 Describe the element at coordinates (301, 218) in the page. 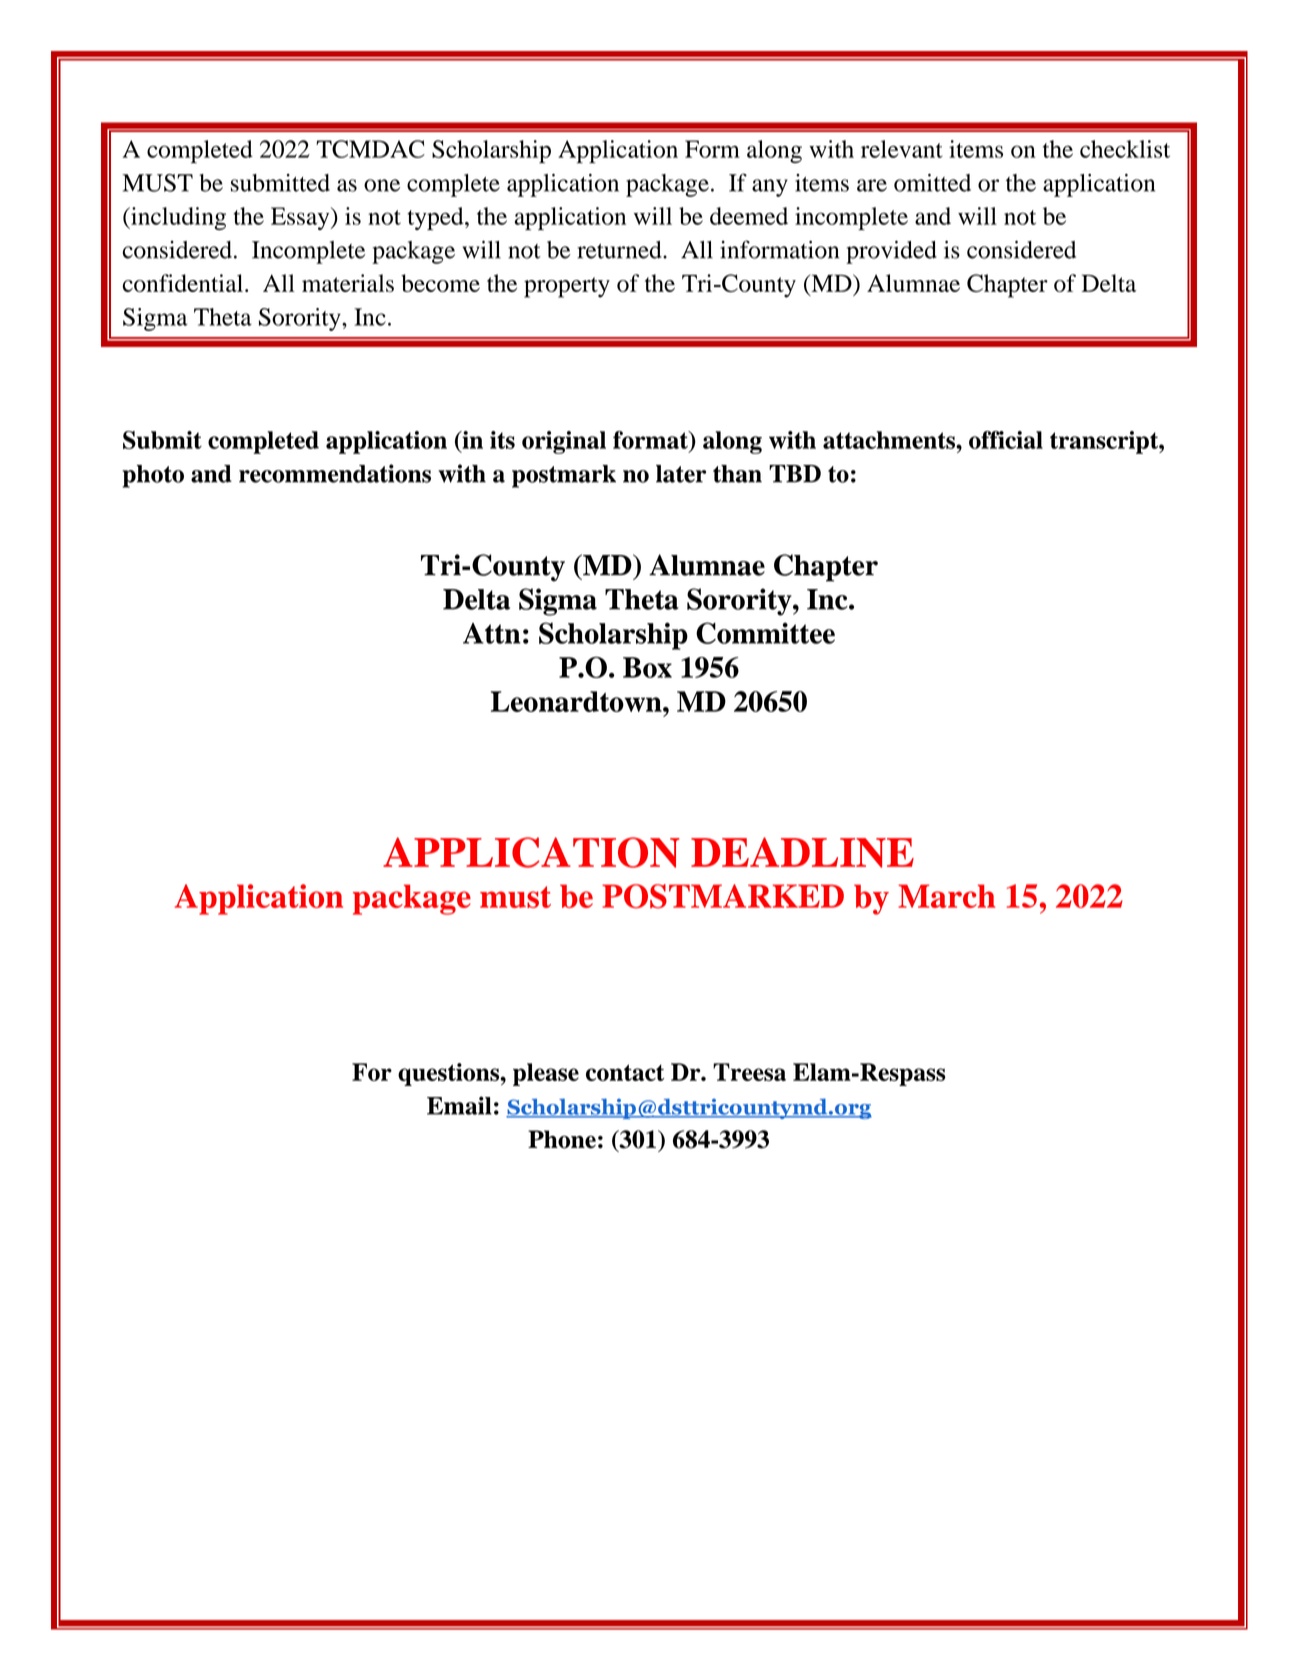

I see `Essay` at that location.
